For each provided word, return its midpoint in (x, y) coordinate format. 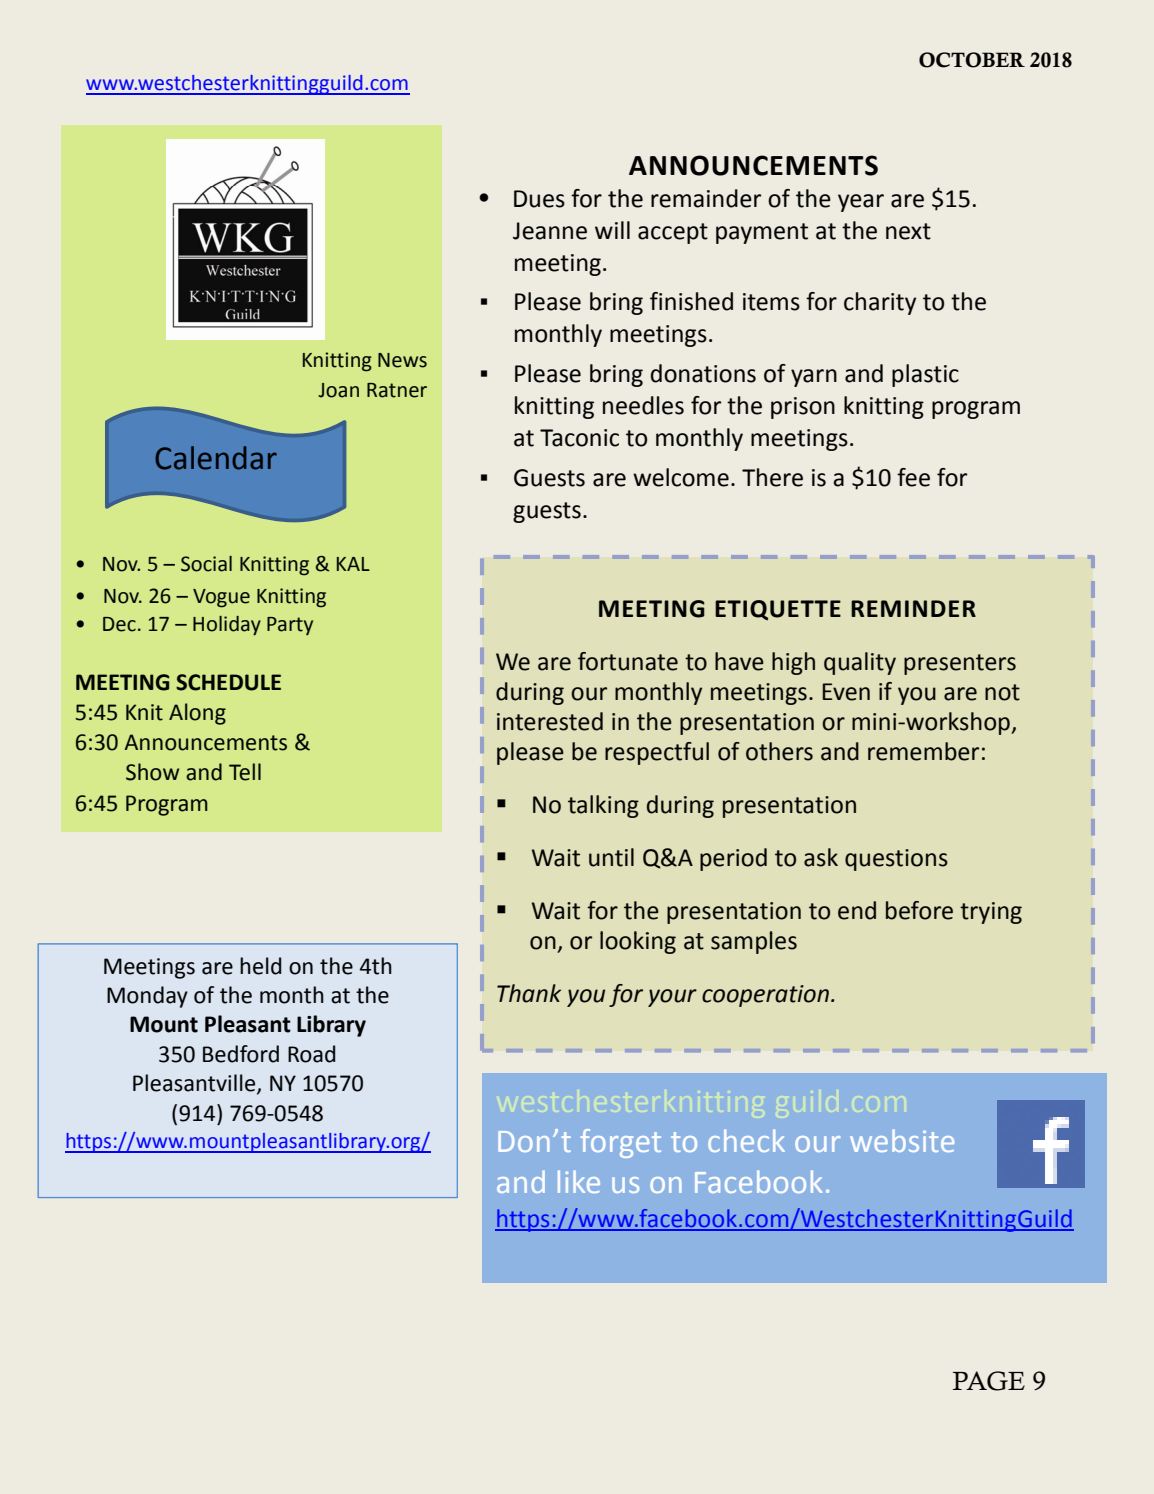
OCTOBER (972, 60)
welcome (681, 477)
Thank (529, 993)
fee (913, 477)
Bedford (241, 1054)
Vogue (221, 598)
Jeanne (550, 231)
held (260, 966)
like (579, 1181)
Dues (539, 199)
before (919, 910)
